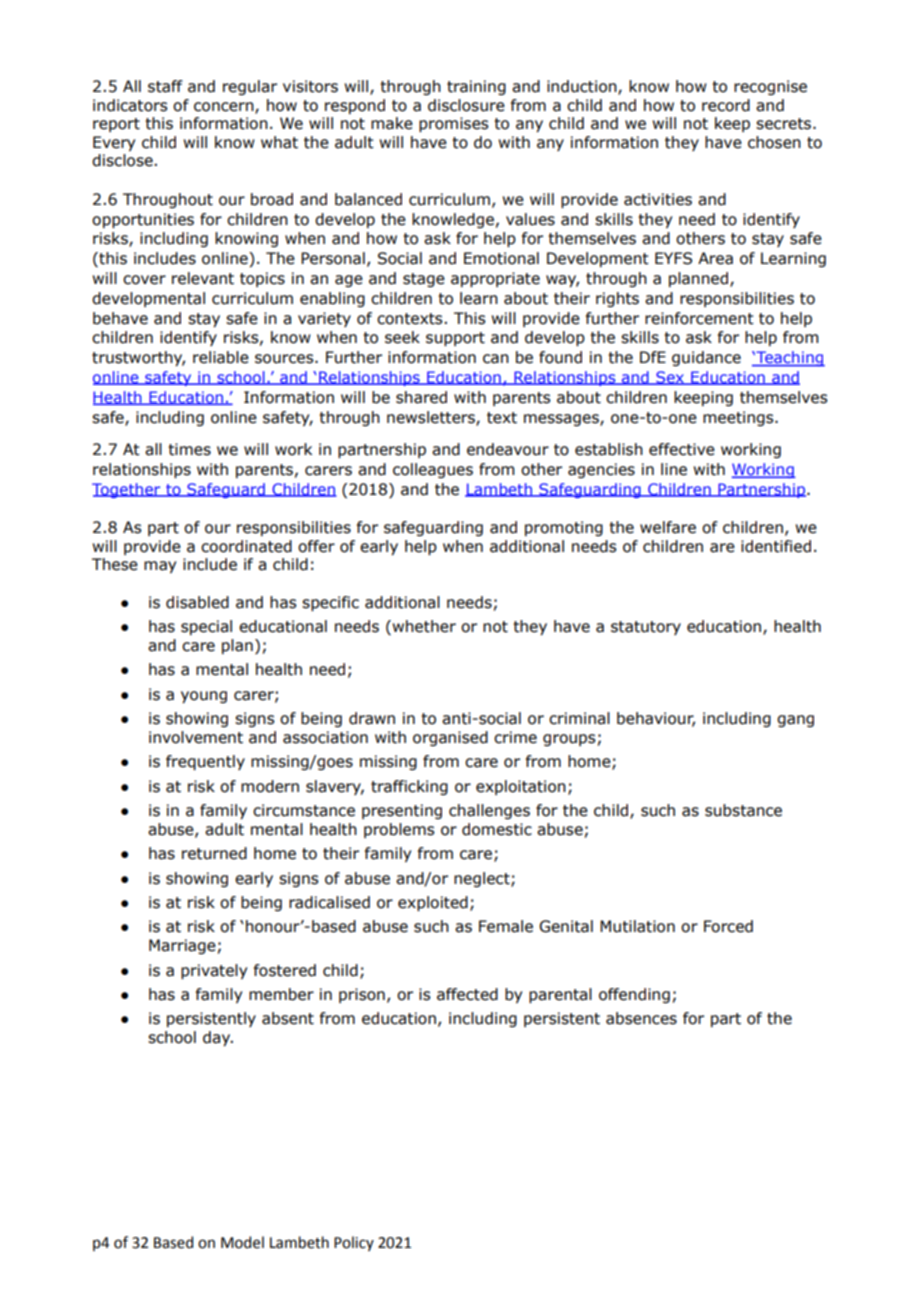 Image resolution: width=924 pixels, height=1307 pixels. What do you see at coordinates (189, 449) in the page?
I see `times` at bounding box center [189, 449].
